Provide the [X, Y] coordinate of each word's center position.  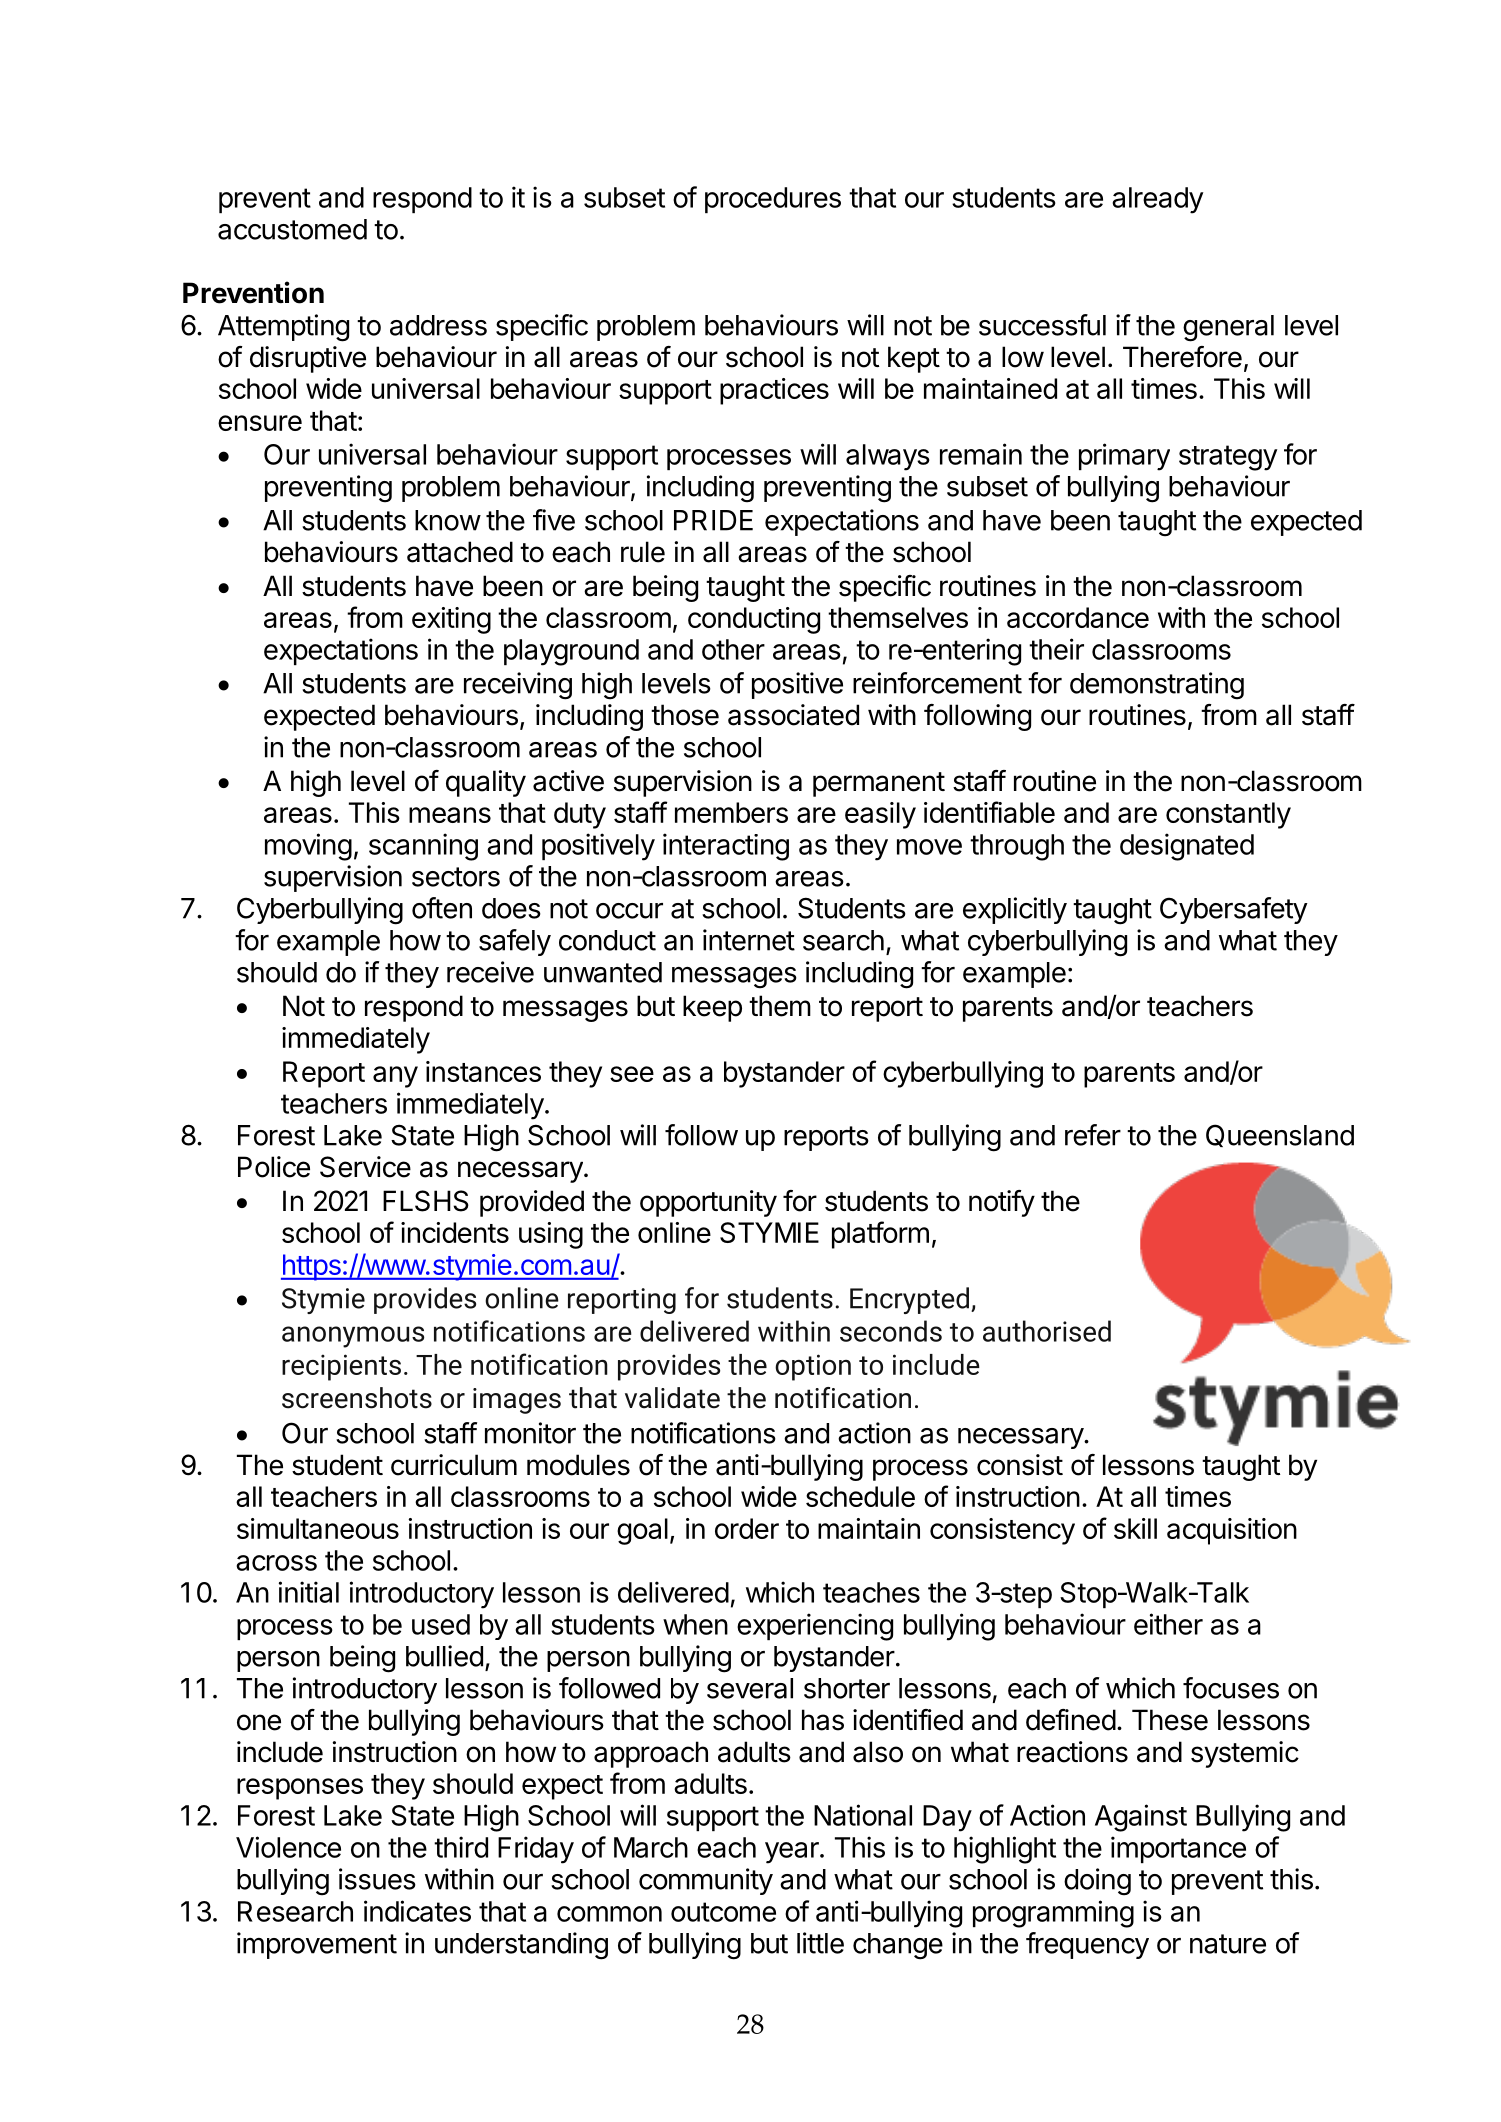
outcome [723, 1912]
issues [377, 1879]
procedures [773, 200]
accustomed [292, 229]
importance [1178, 1849]
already [1157, 200]
